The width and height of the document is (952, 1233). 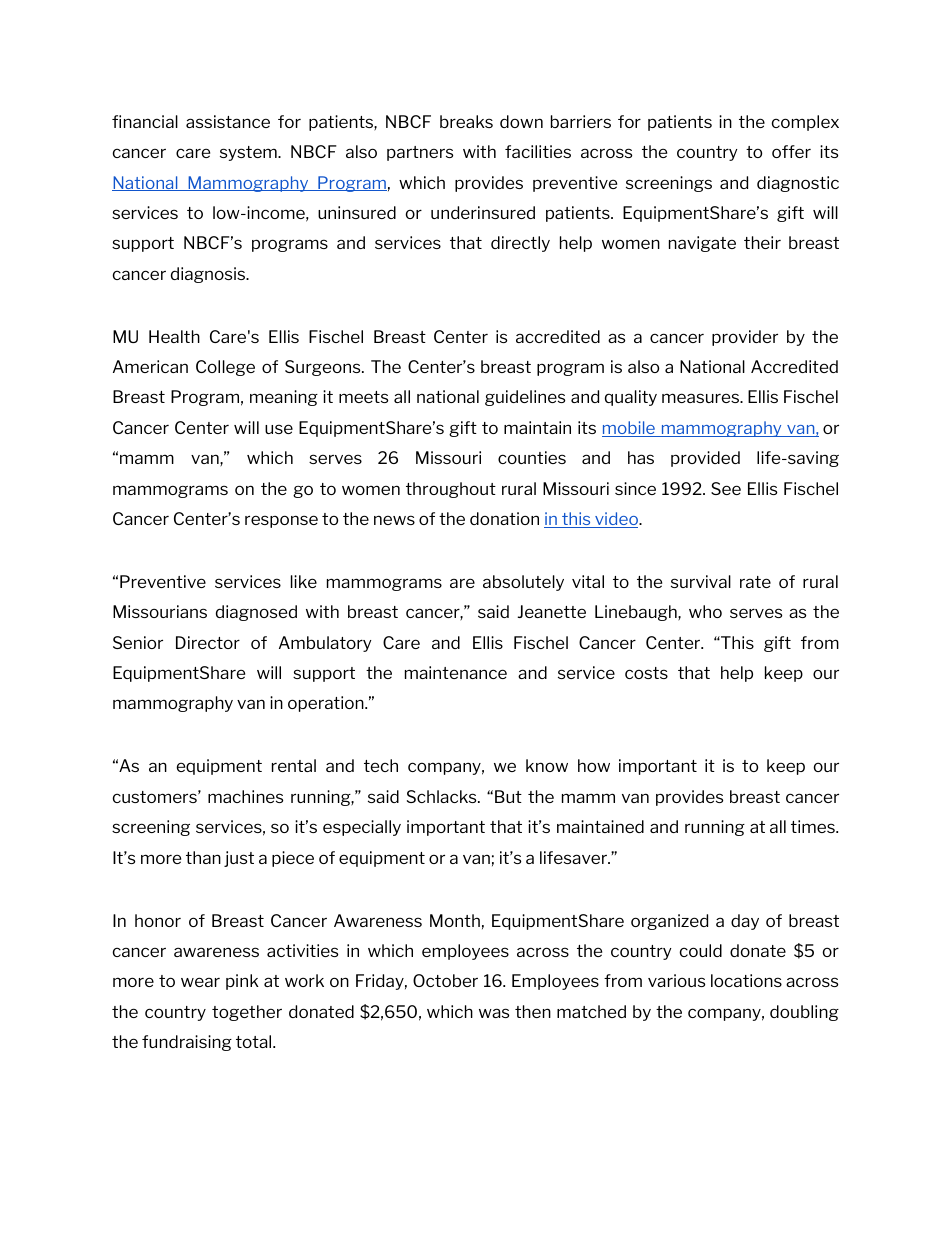 I want to click on provided, so click(x=705, y=459).
